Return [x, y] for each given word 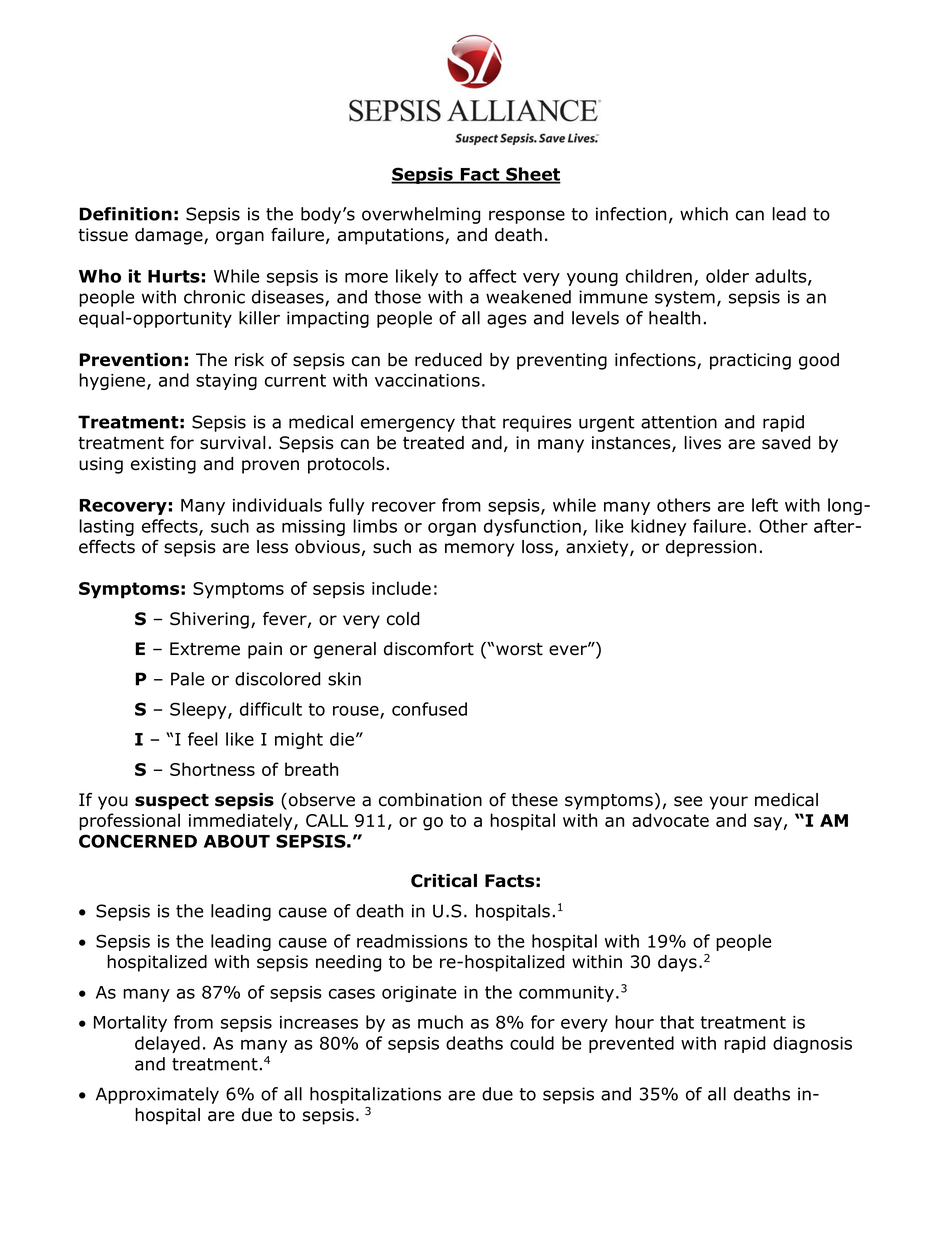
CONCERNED [138, 841]
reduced [448, 360]
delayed [167, 1044]
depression [711, 548]
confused [429, 709]
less [272, 547]
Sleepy [199, 710]
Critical [444, 881]
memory [479, 550]
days [677, 963]
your [729, 803]
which [704, 214]
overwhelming [421, 215]
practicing [750, 361]
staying [226, 382]
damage [170, 236]
